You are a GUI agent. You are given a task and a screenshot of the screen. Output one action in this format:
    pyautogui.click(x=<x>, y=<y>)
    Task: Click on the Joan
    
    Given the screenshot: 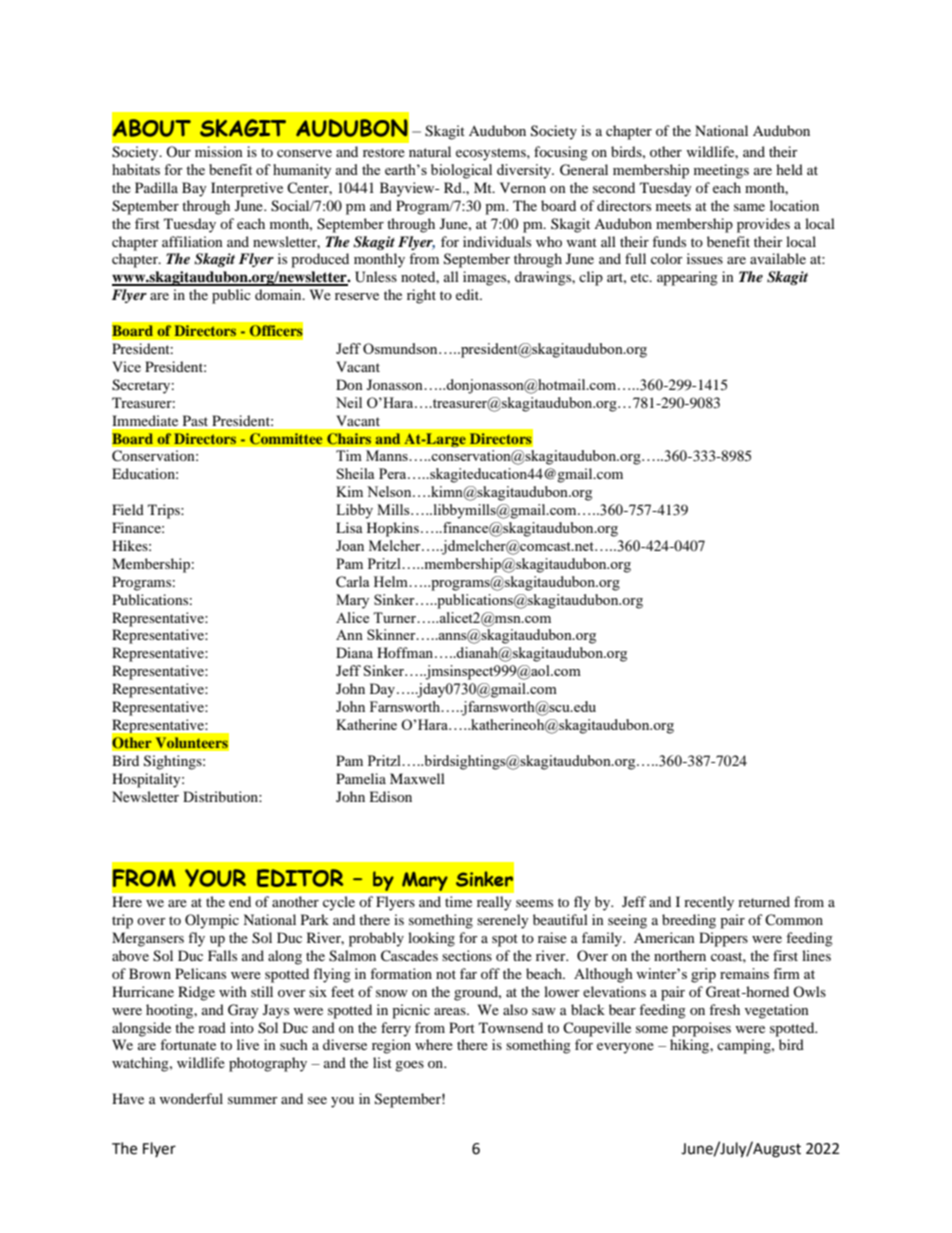 What is the action you would take?
    pyautogui.click(x=350, y=545)
